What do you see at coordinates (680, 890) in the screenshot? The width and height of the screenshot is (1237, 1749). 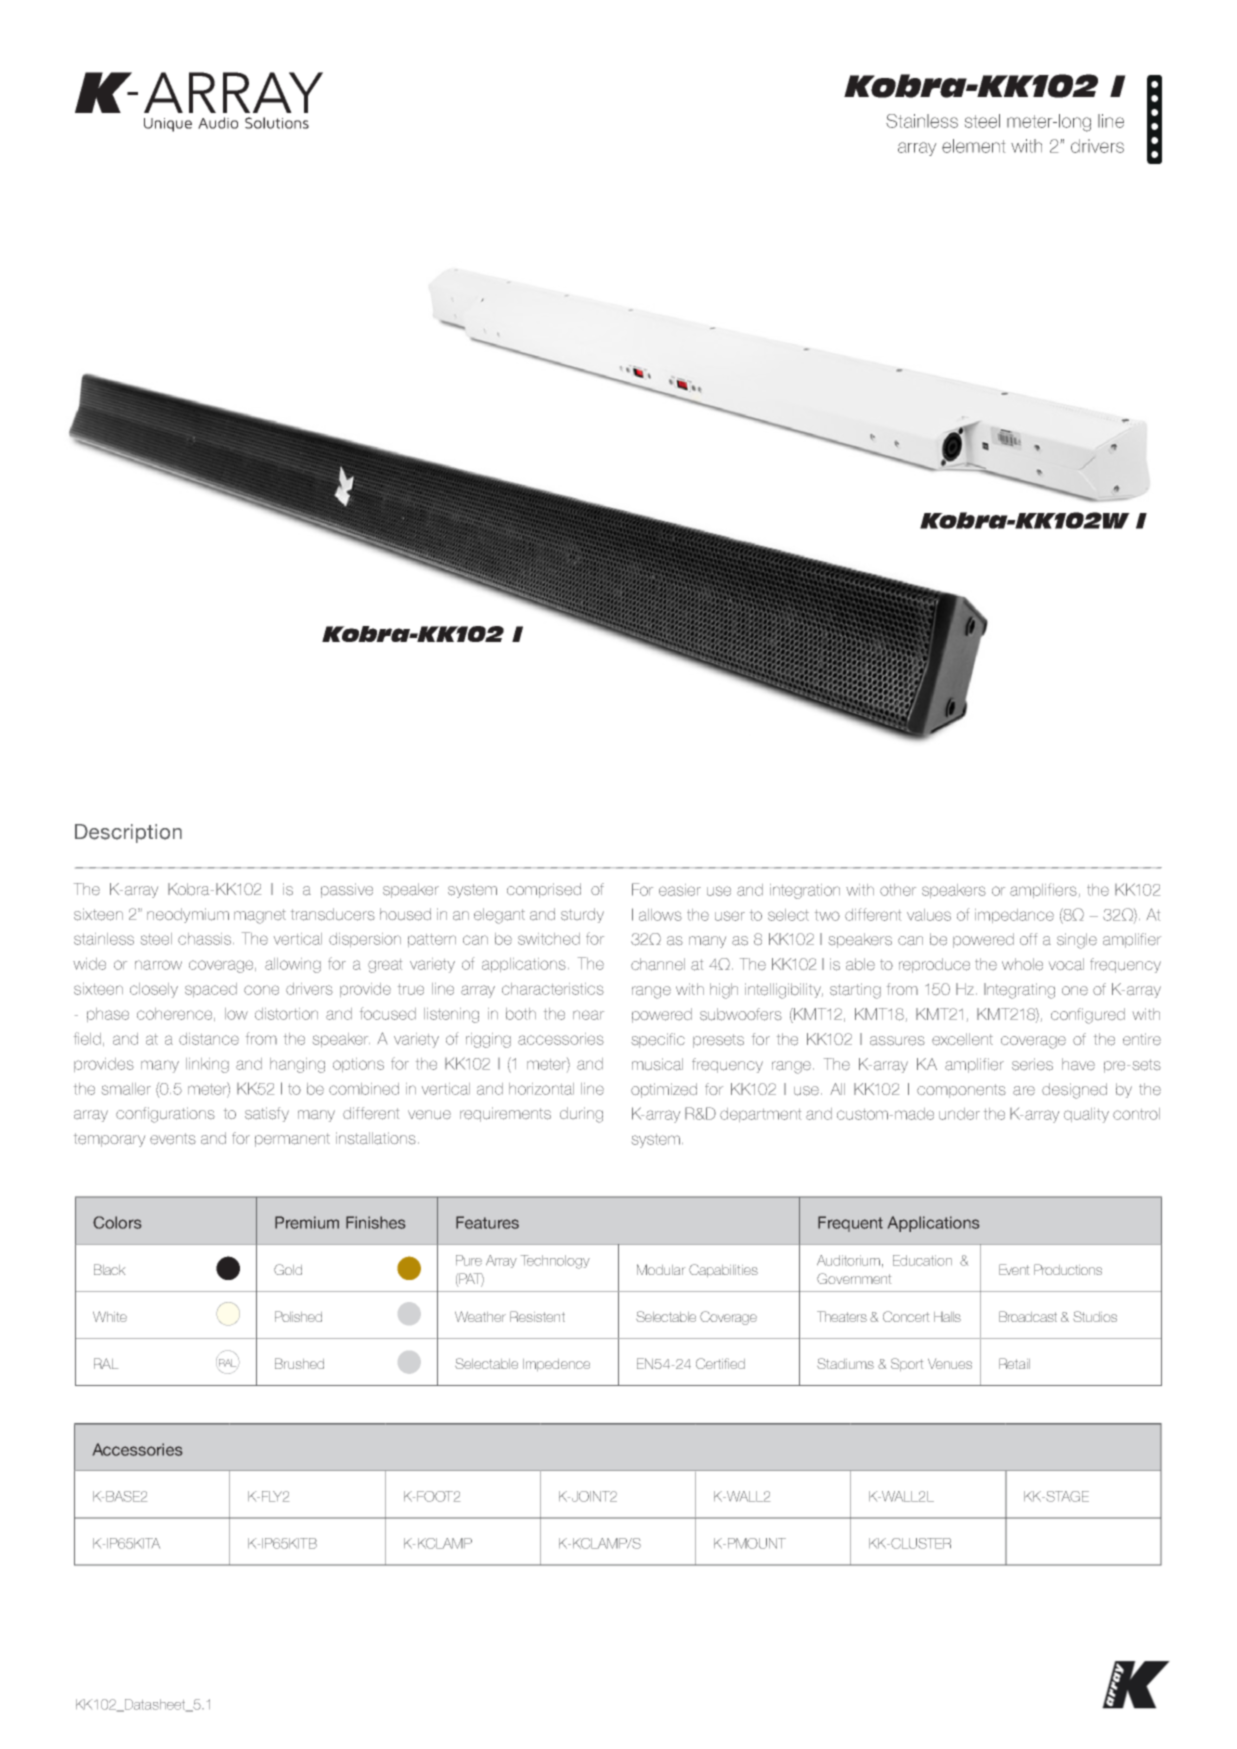 I see `easier` at bounding box center [680, 890].
